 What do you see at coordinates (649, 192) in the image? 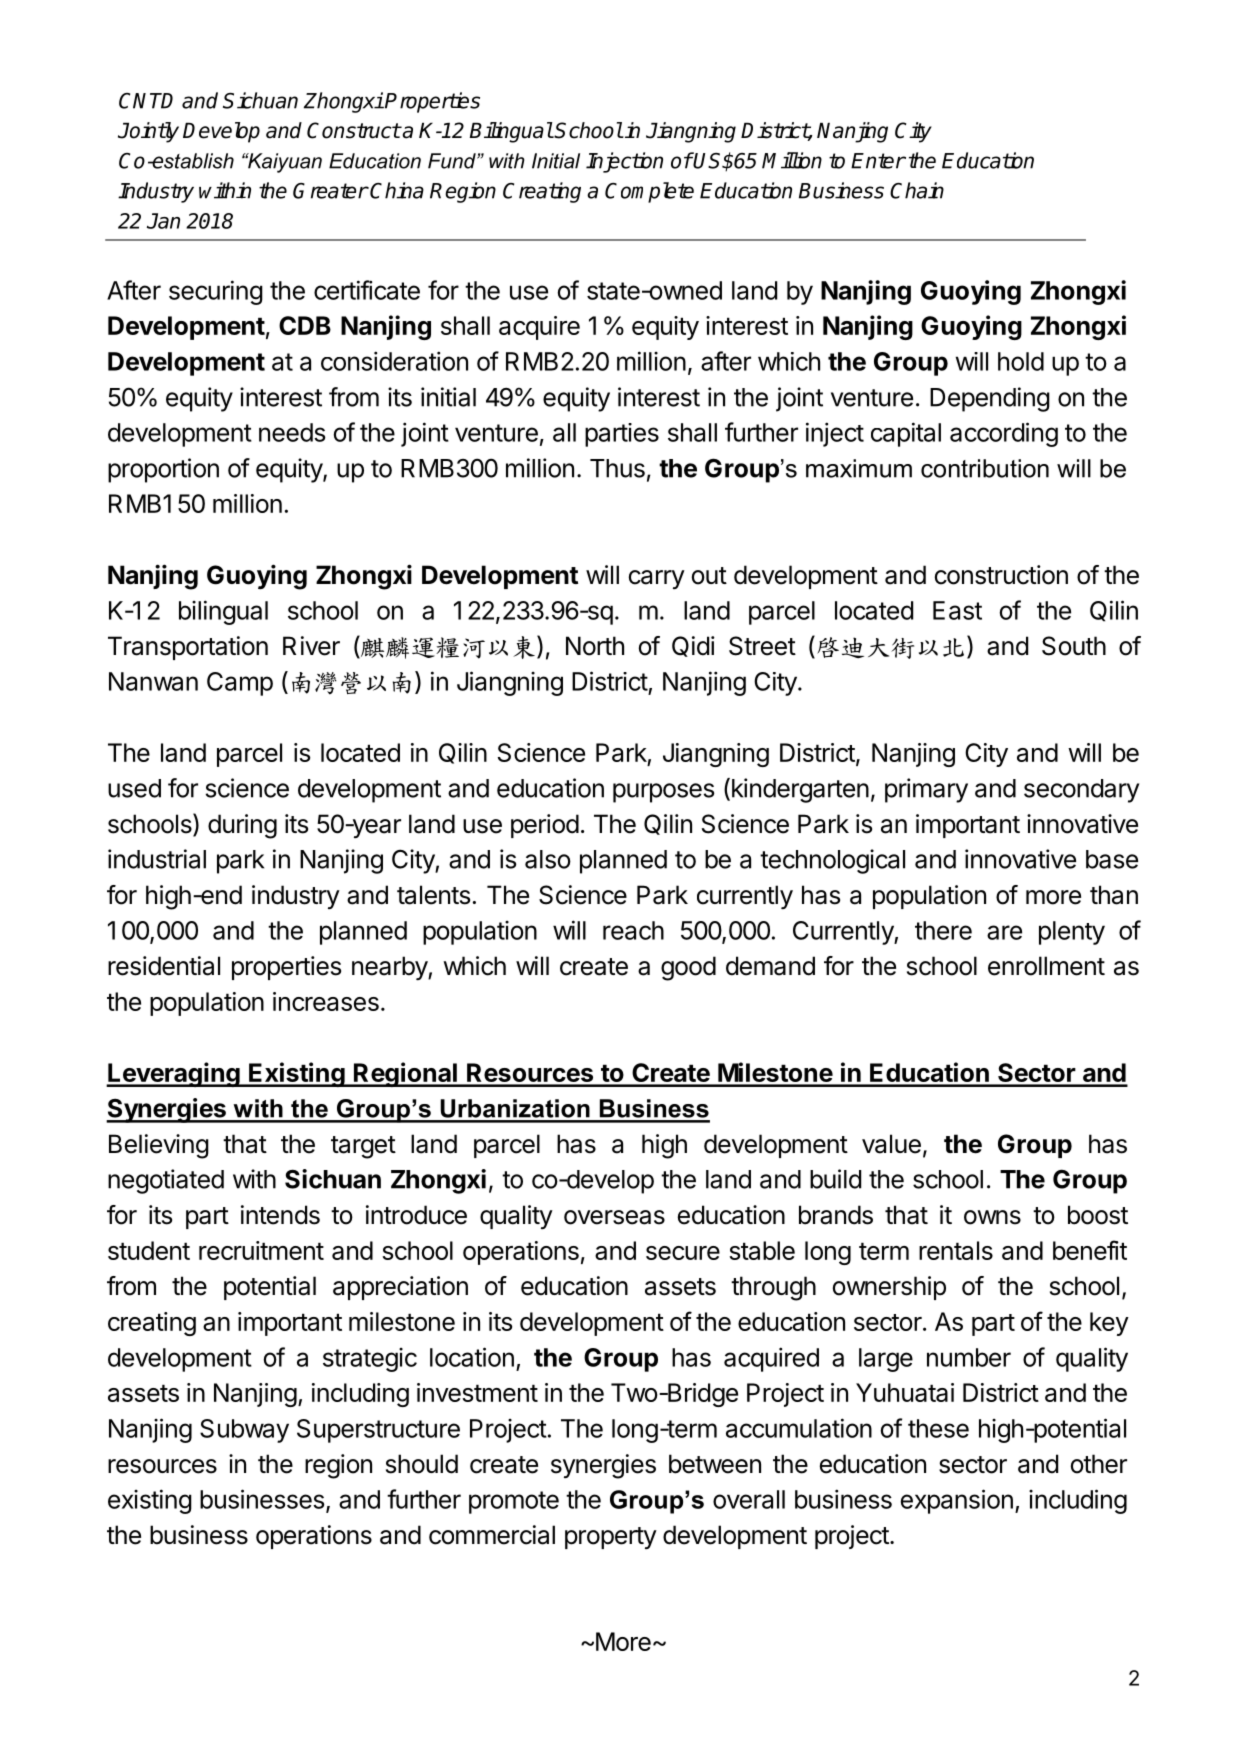
I see `Complete` at bounding box center [649, 192].
